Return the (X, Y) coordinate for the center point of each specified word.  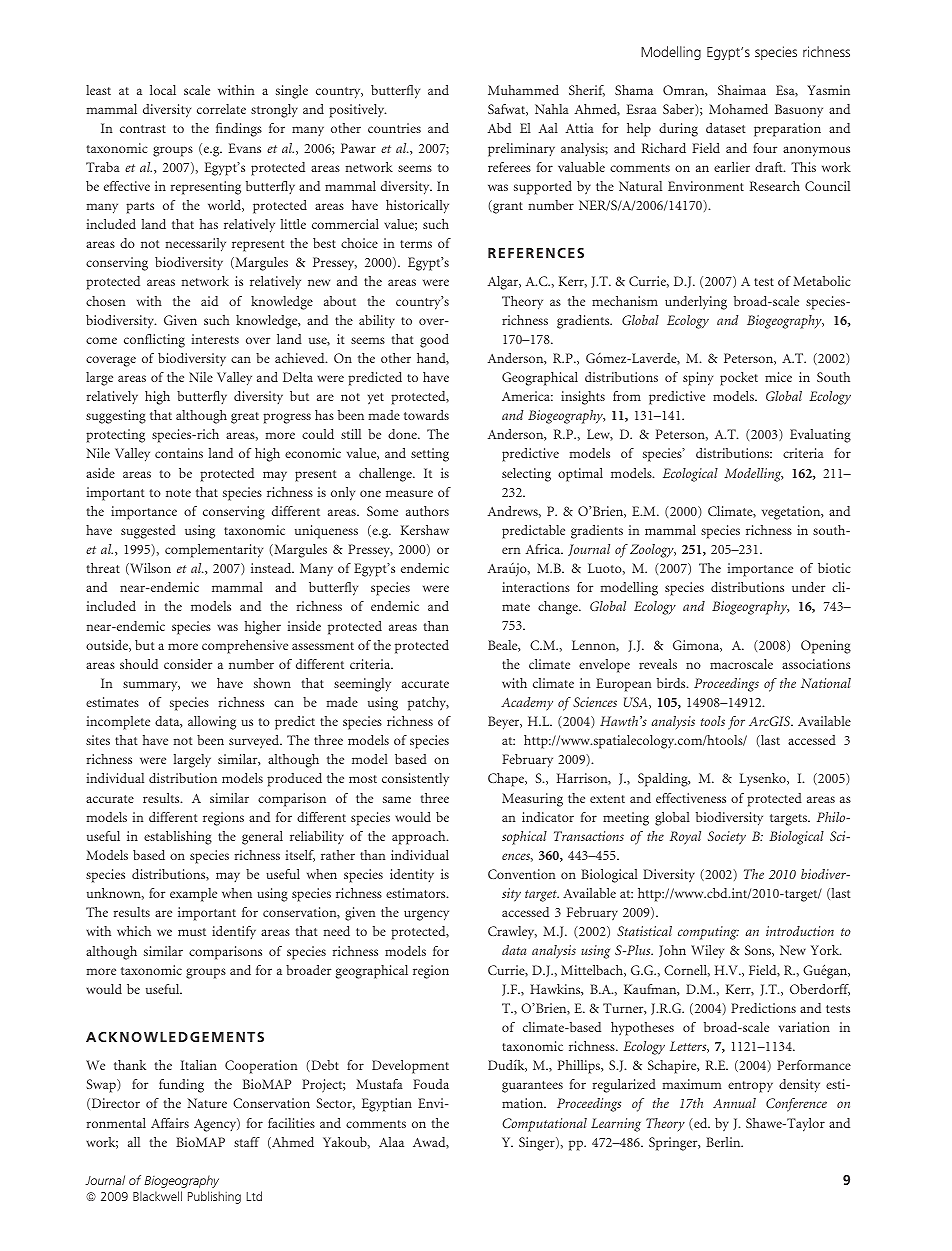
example (193, 895)
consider (188, 664)
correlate (221, 109)
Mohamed (738, 109)
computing (708, 933)
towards (426, 415)
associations (816, 664)
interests (215, 339)
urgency (426, 915)
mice (778, 377)
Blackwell (157, 1196)
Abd (499, 128)
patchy (428, 704)
